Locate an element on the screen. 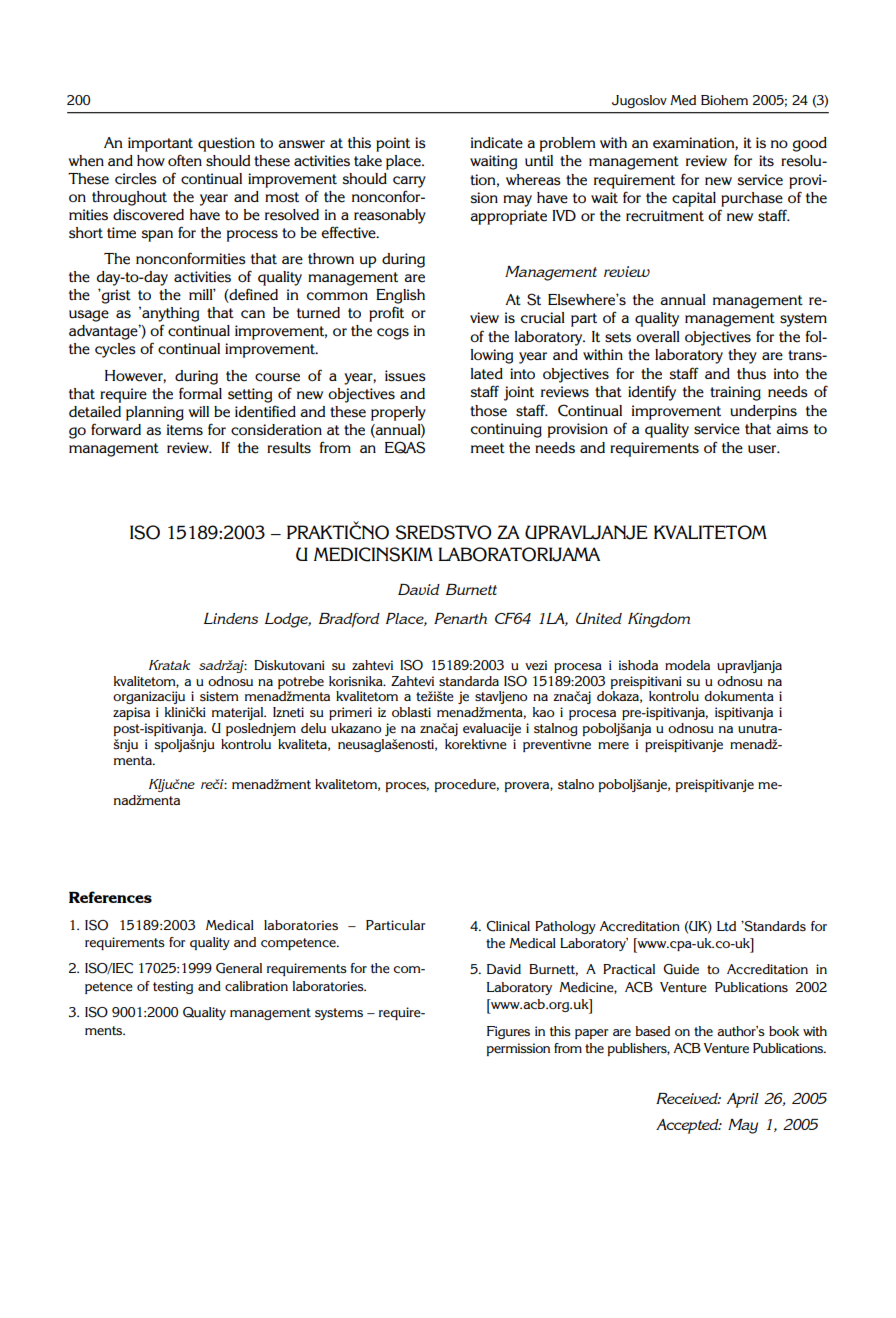 This screenshot has height=1318, width=896. April is located at coordinates (743, 1100).
